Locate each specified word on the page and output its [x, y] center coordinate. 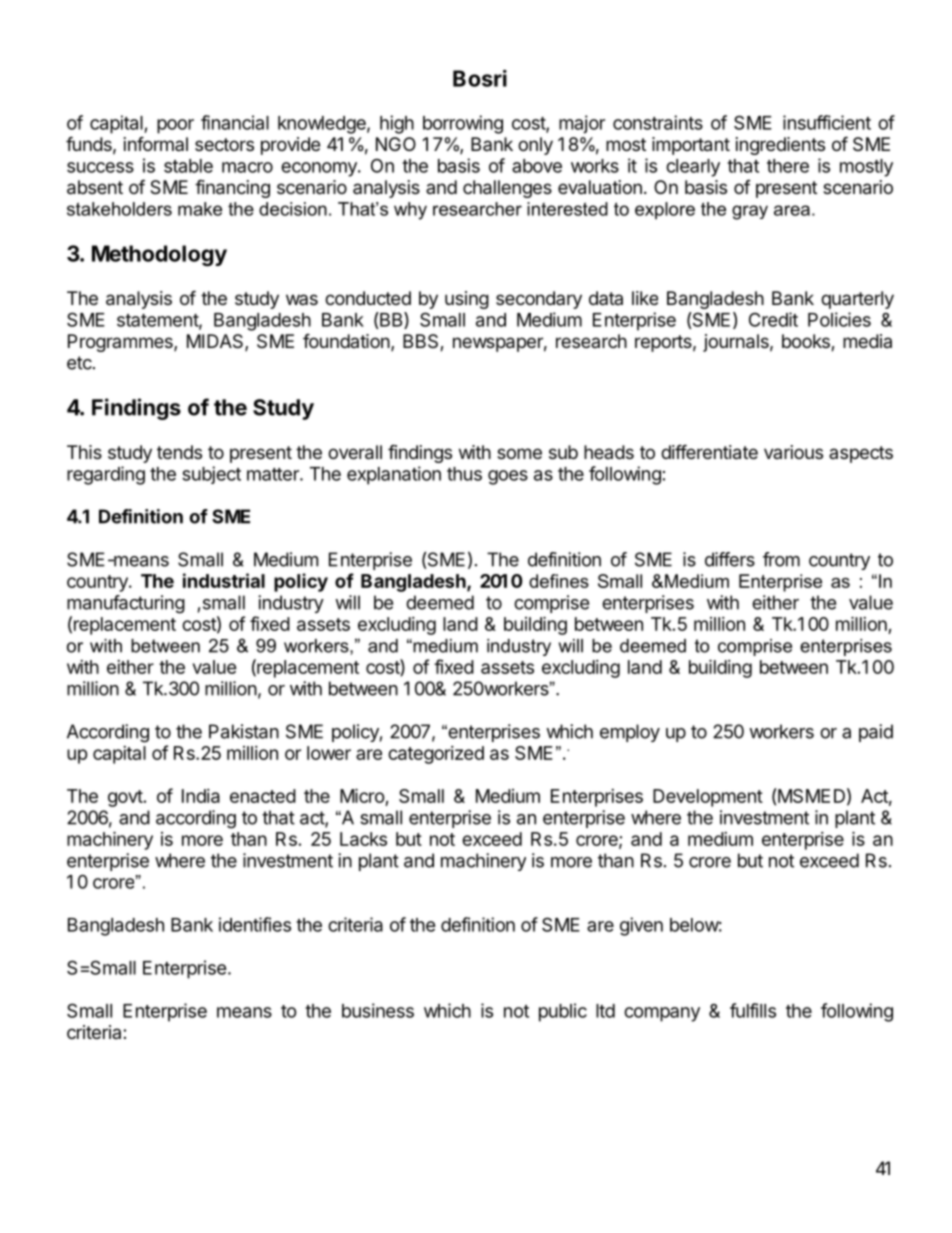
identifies [255, 924]
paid [876, 733]
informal [156, 143]
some [519, 453]
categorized [436, 755]
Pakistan [244, 731]
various [793, 452]
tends [179, 452]
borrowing [463, 124]
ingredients [780, 146]
